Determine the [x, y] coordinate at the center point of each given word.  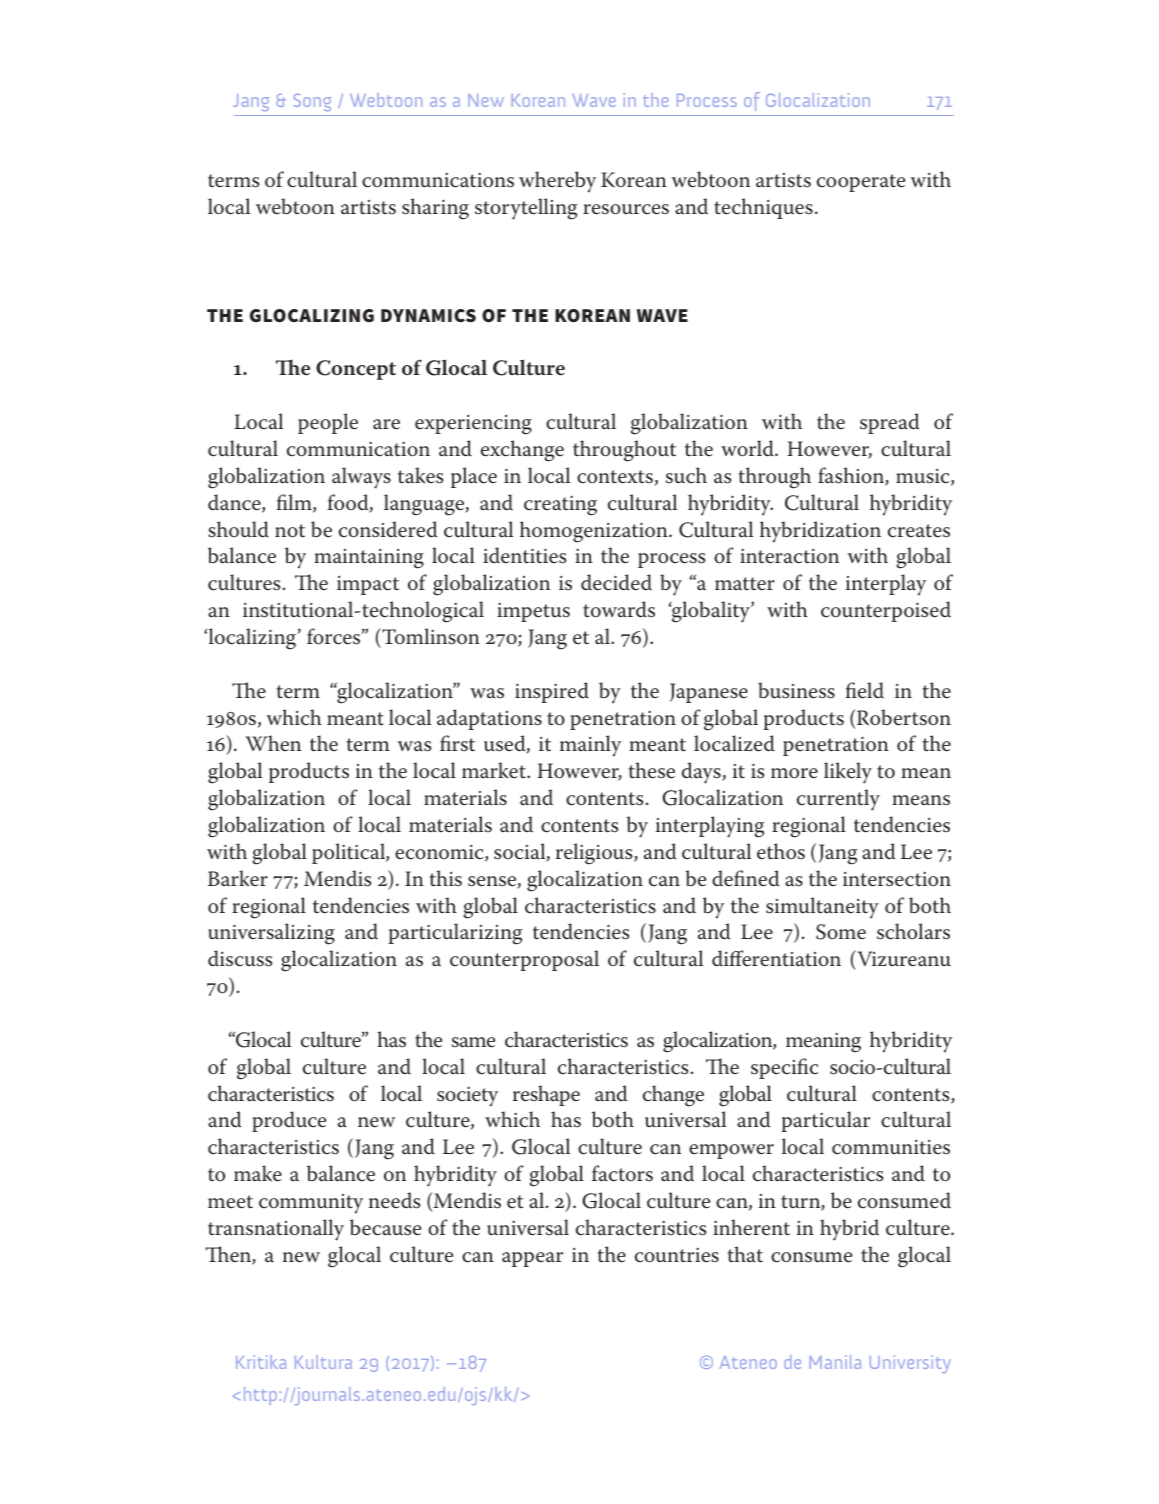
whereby [557, 181]
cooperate [861, 183]
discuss [240, 958]
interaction [789, 556]
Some [841, 932]
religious [595, 854]
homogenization [595, 532]
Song [312, 102]
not [290, 531]
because [385, 1227]
